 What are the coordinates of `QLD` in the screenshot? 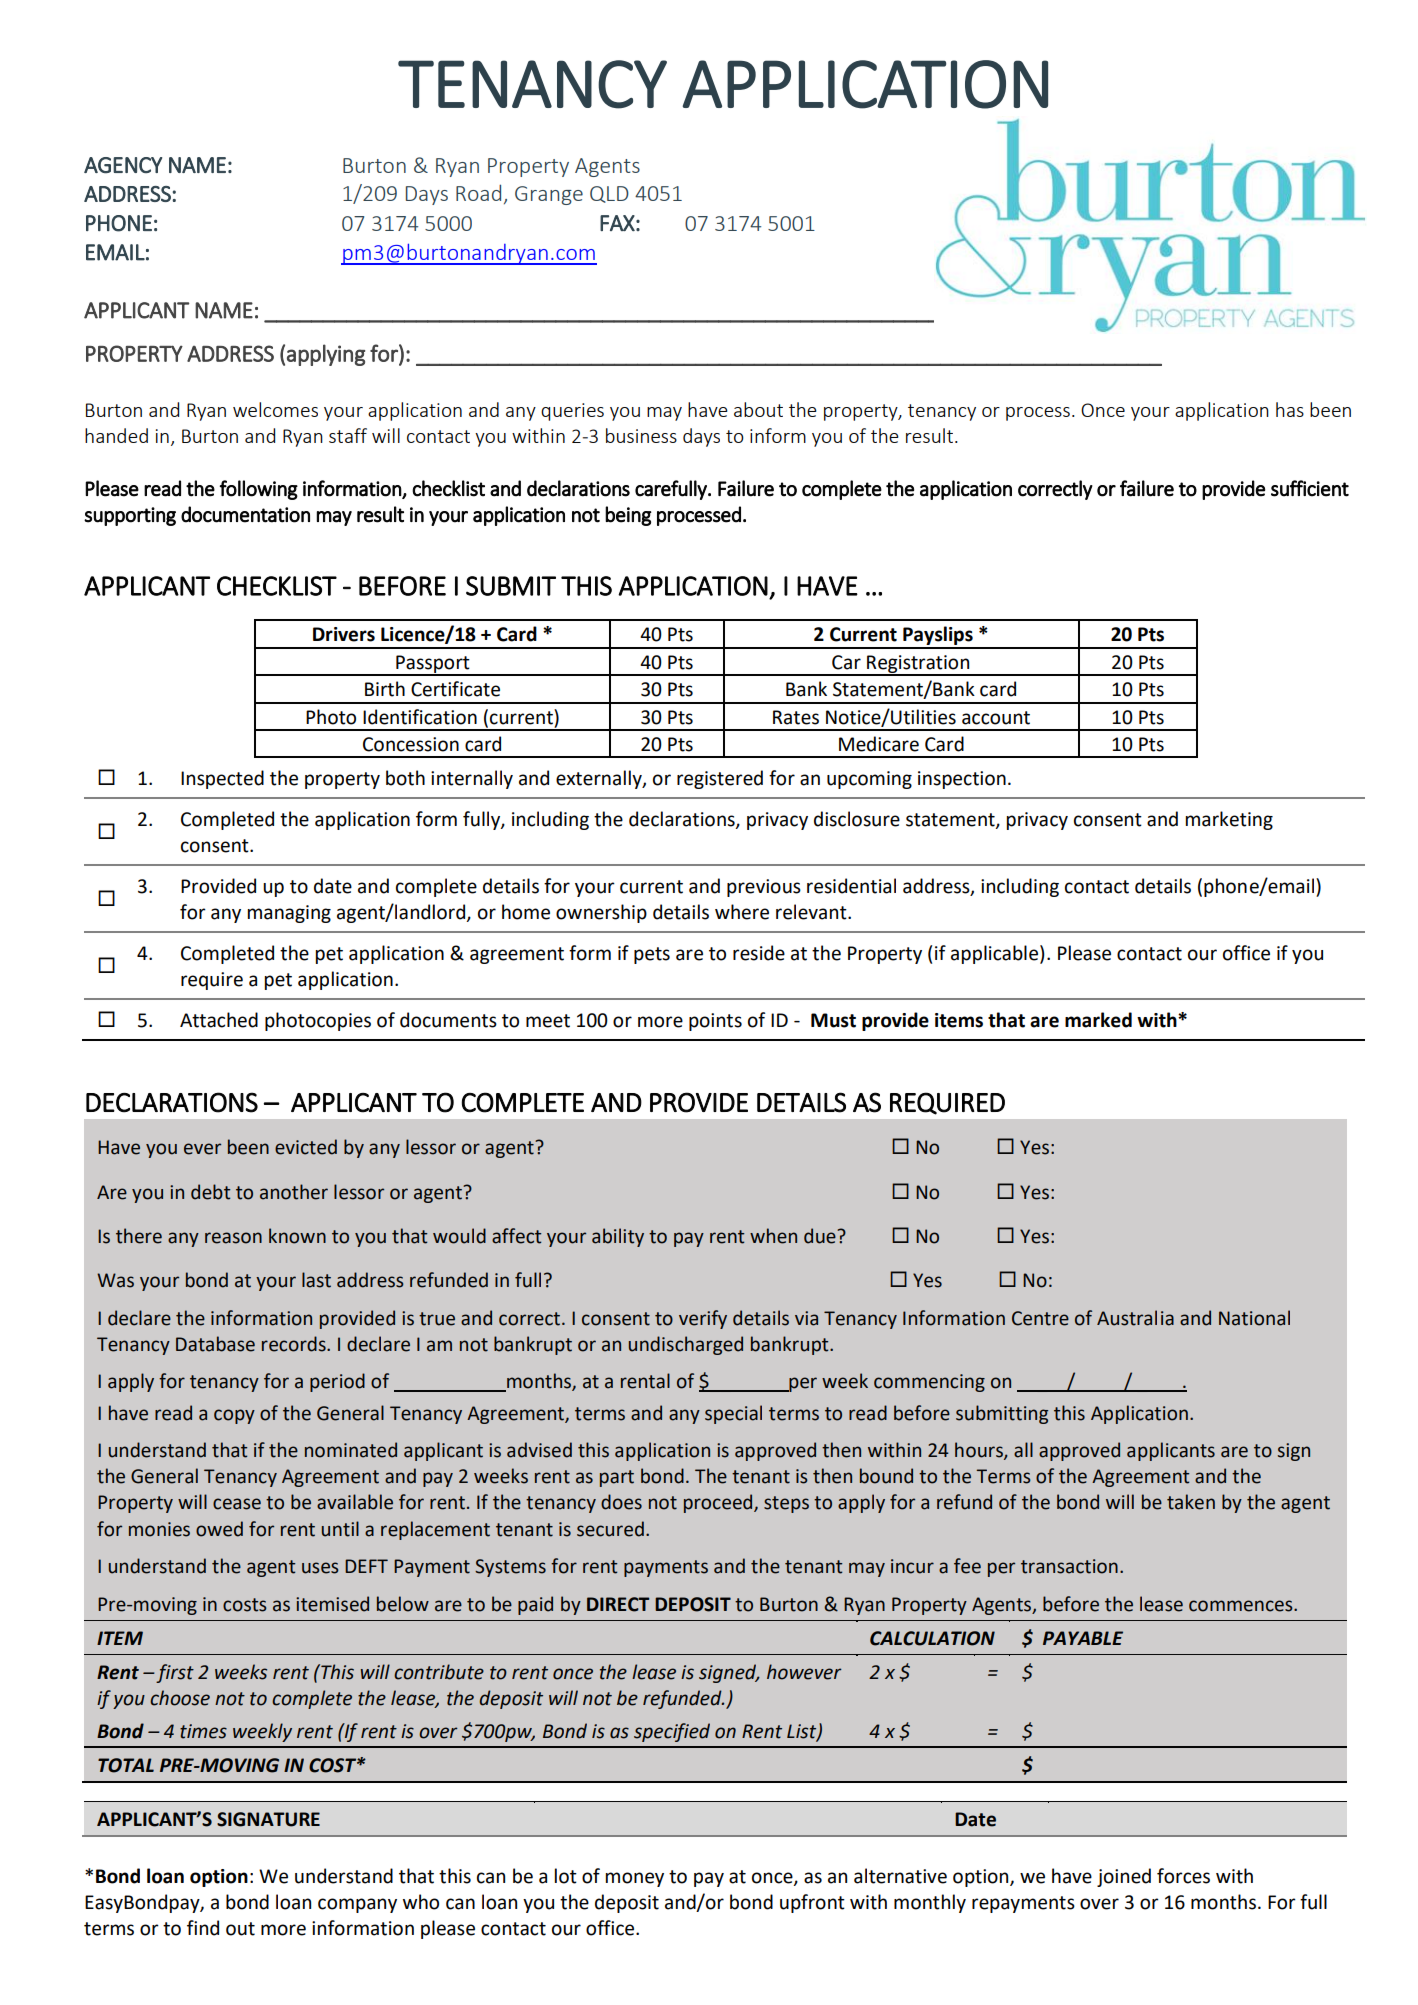 It's located at (609, 194).
